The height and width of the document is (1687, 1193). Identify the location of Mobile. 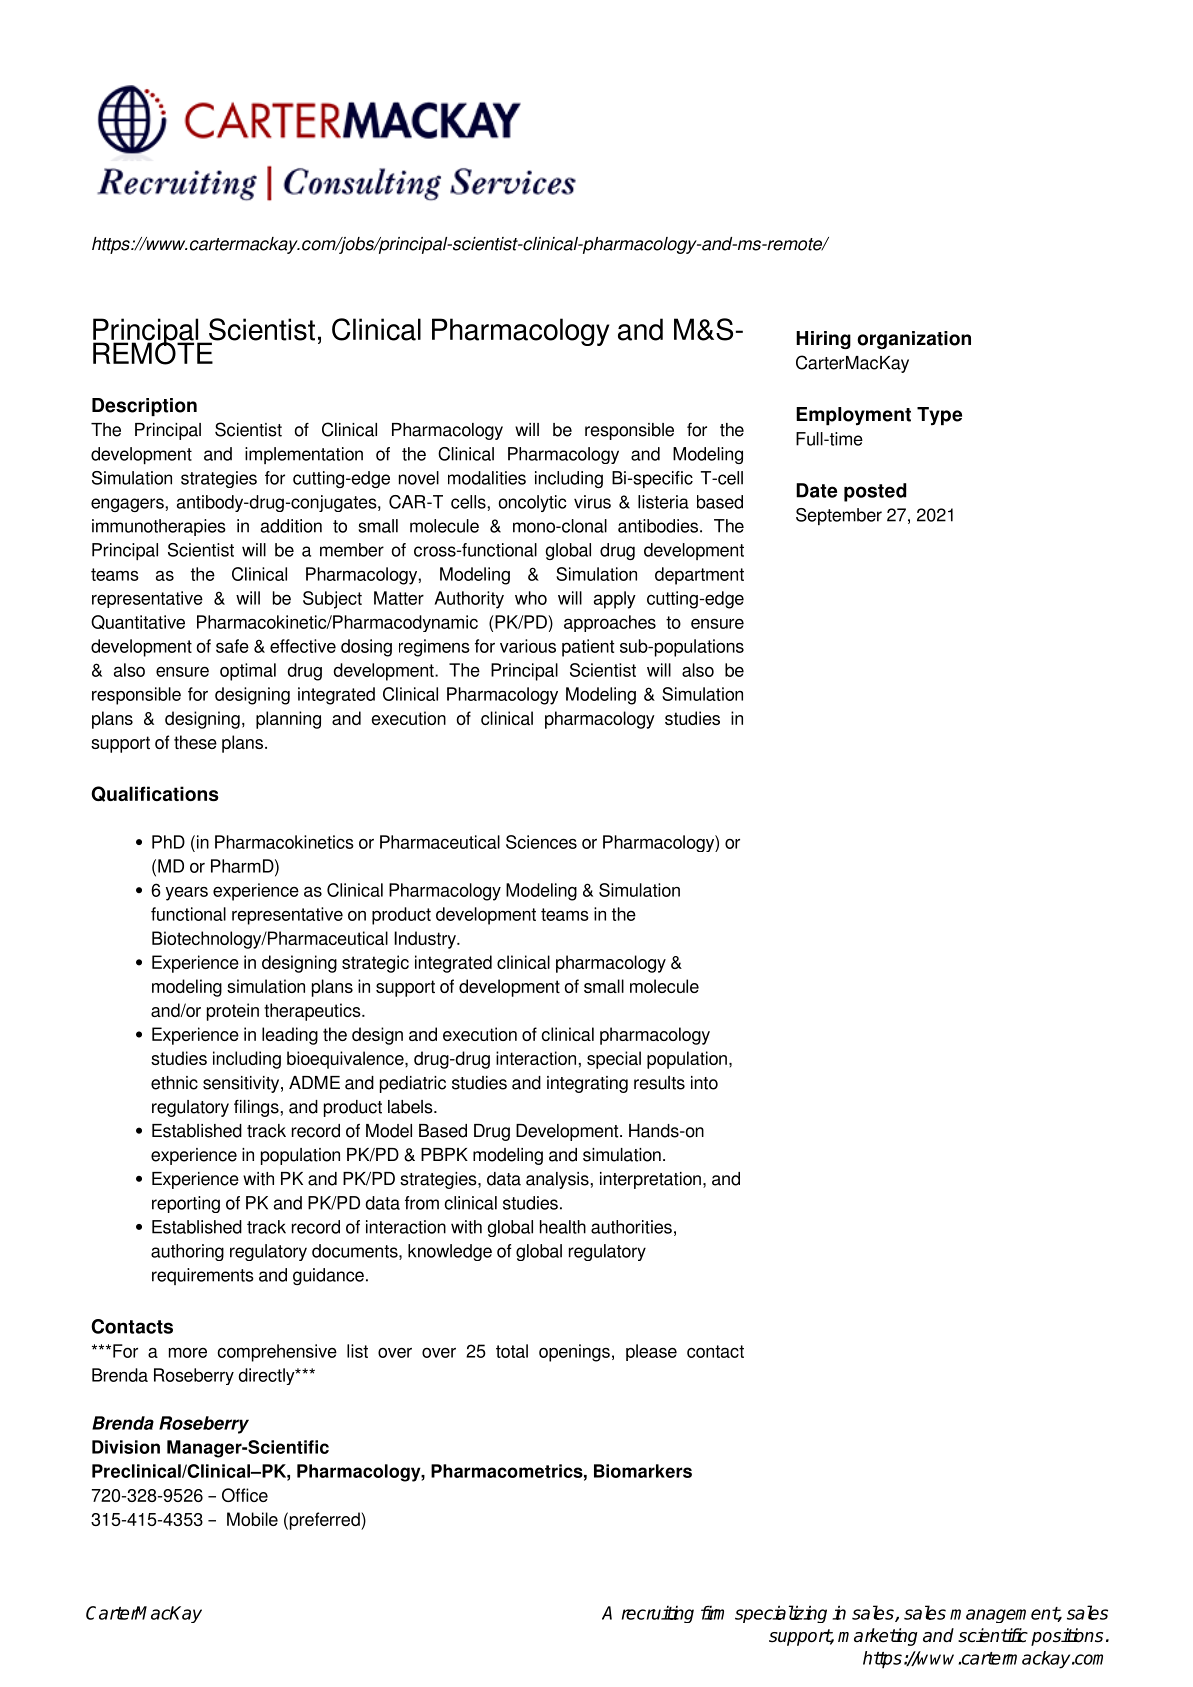
(252, 1519).
